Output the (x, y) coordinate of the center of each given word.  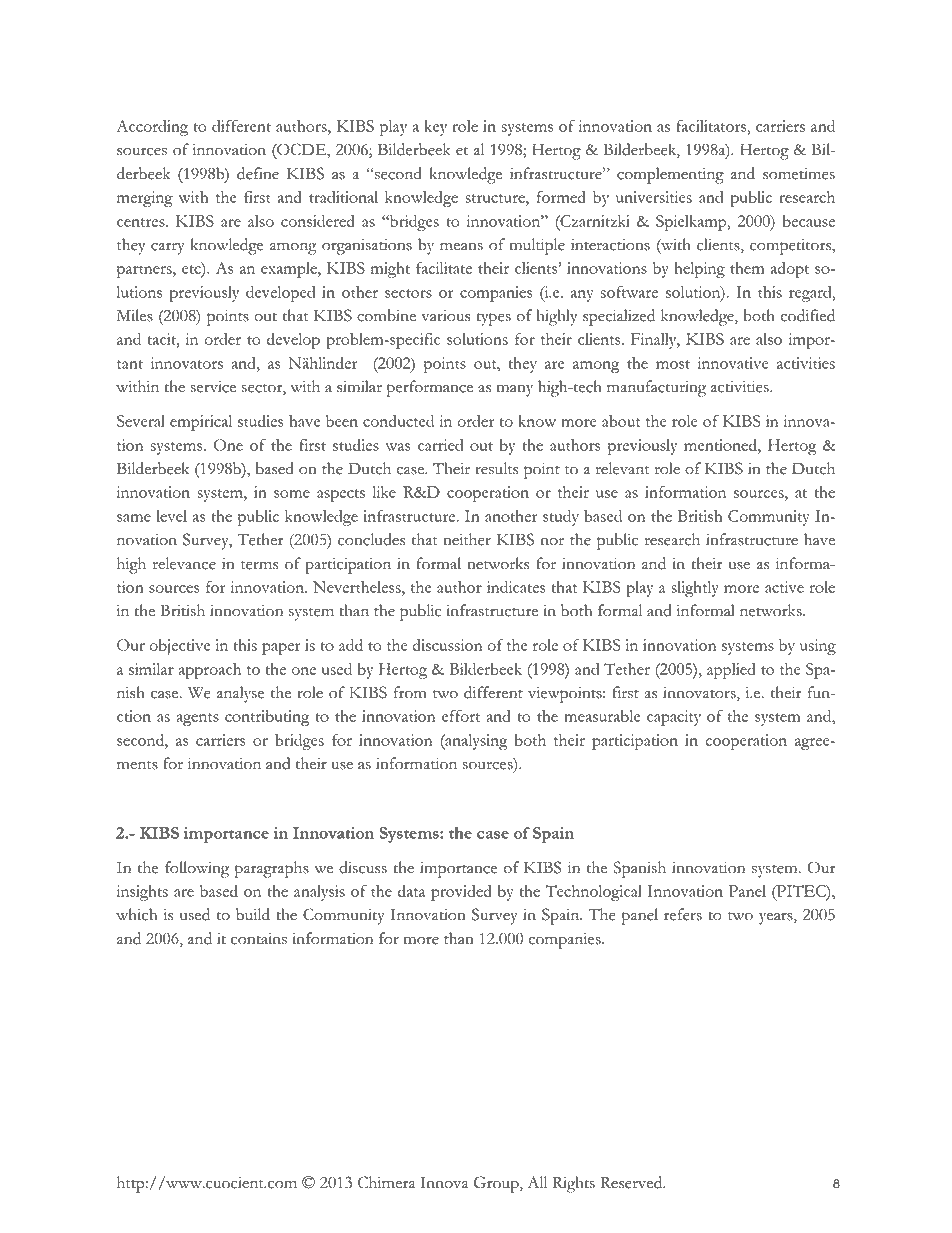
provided (461, 893)
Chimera (386, 1182)
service (213, 386)
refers (683, 914)
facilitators (712, 126)
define (258, 173)
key (436, 128)
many (514, 390)
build (253, 914)
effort (461, 716)
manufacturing (656, 388)
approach (209, 671)
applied (731, 671)
